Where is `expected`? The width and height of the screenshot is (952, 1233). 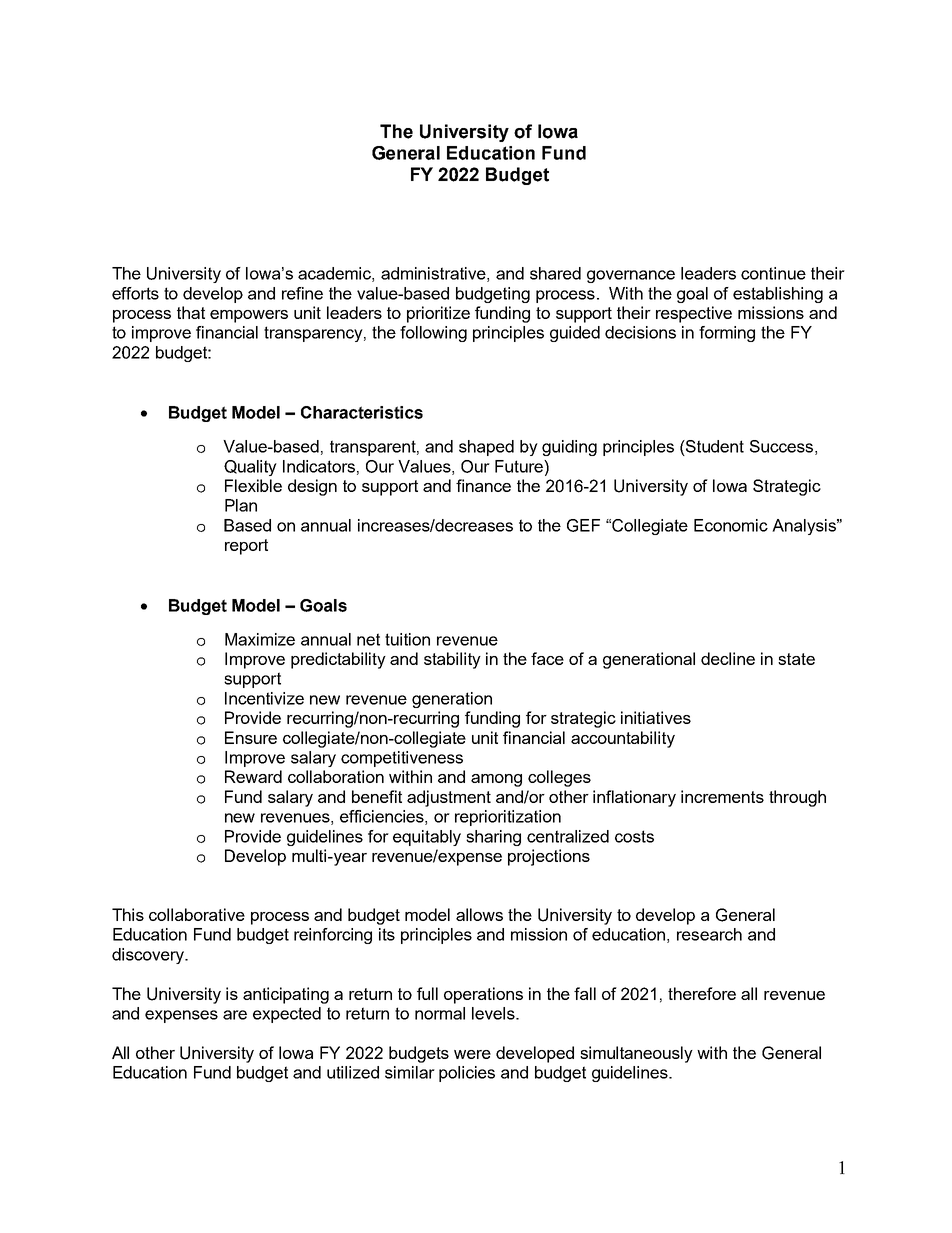
expected is located at coordinates (287, 1015).
